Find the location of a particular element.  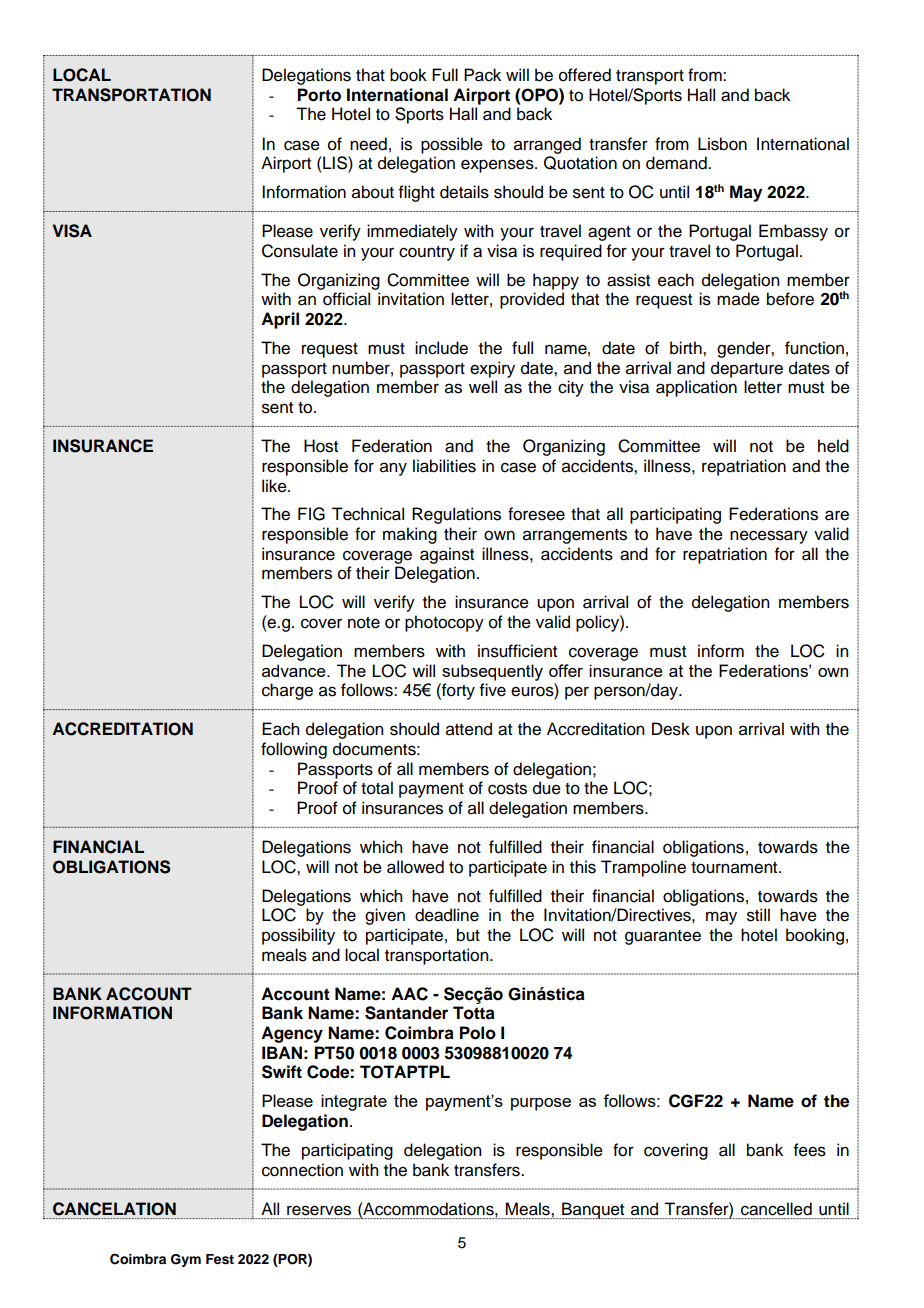

possibility is located at coordinates (298, 936).
